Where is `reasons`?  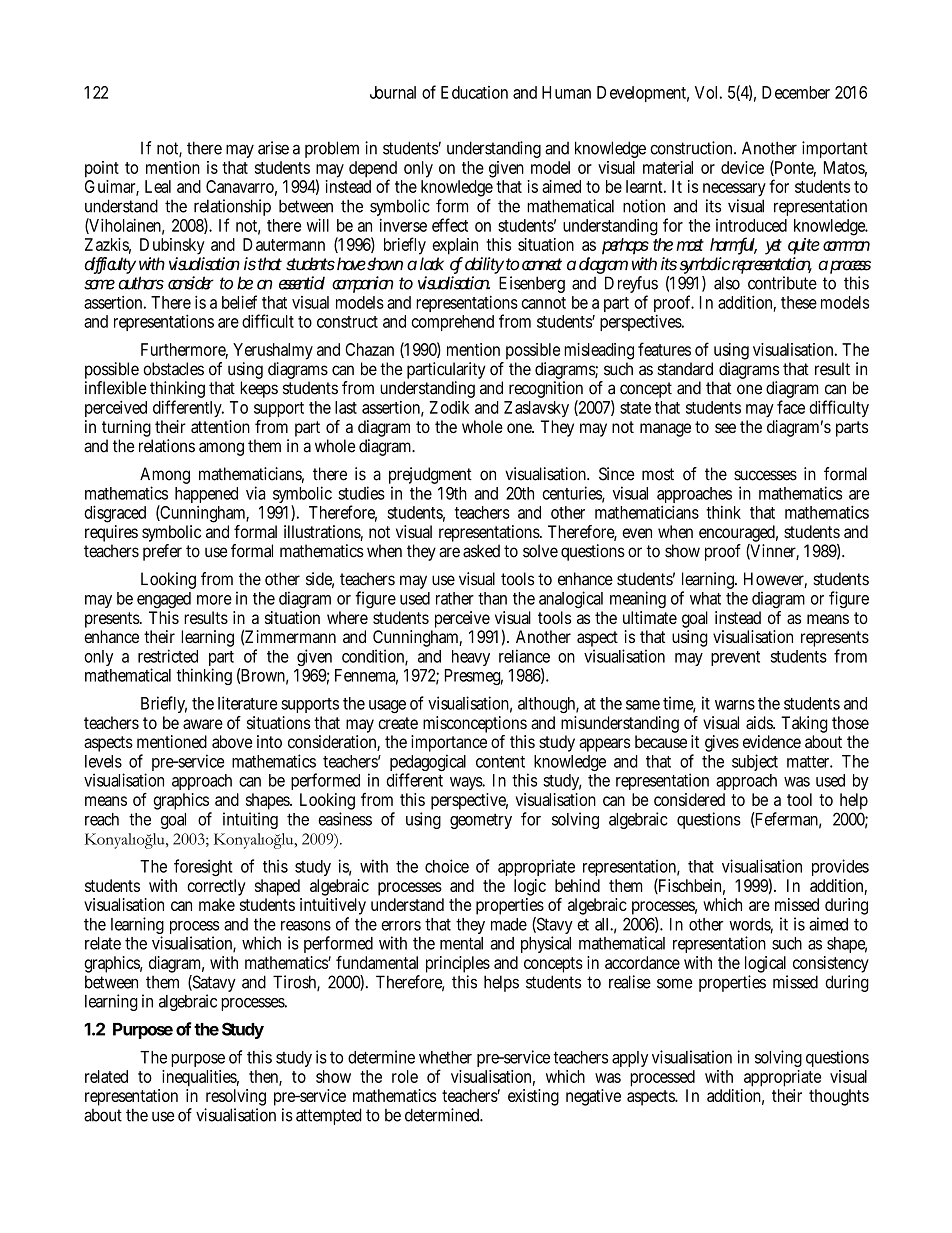 reasons is located at coordinates (306, 926).
